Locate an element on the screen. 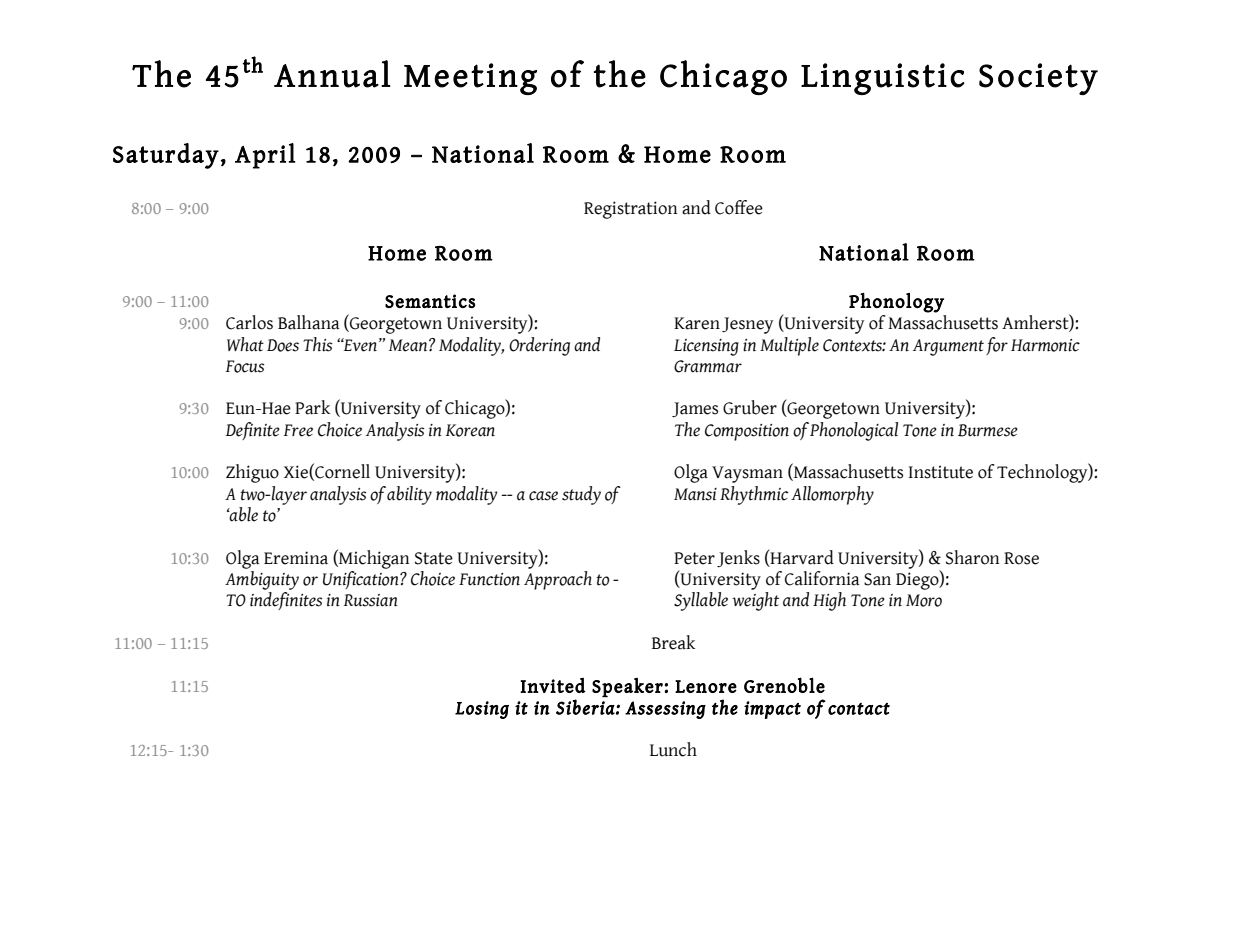  Sharon is located at coordinates (973, 557).
